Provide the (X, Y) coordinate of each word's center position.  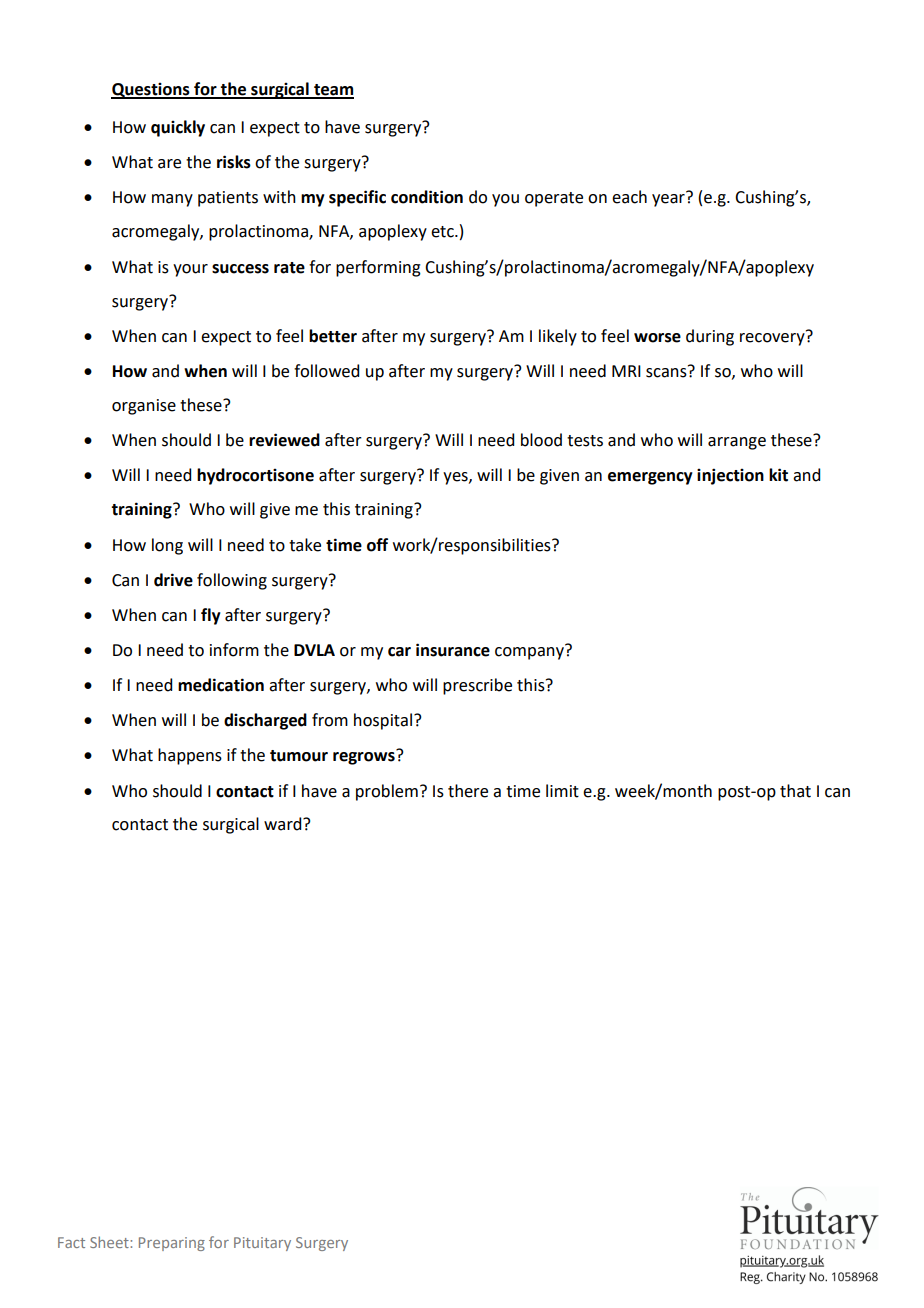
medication (221, 685)
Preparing (172, 1244)
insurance (453, 650)
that (795, 791)
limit (562, 791)
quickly (178, 128)
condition (427, 197)
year (669, 199)
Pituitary (262, 1244)
